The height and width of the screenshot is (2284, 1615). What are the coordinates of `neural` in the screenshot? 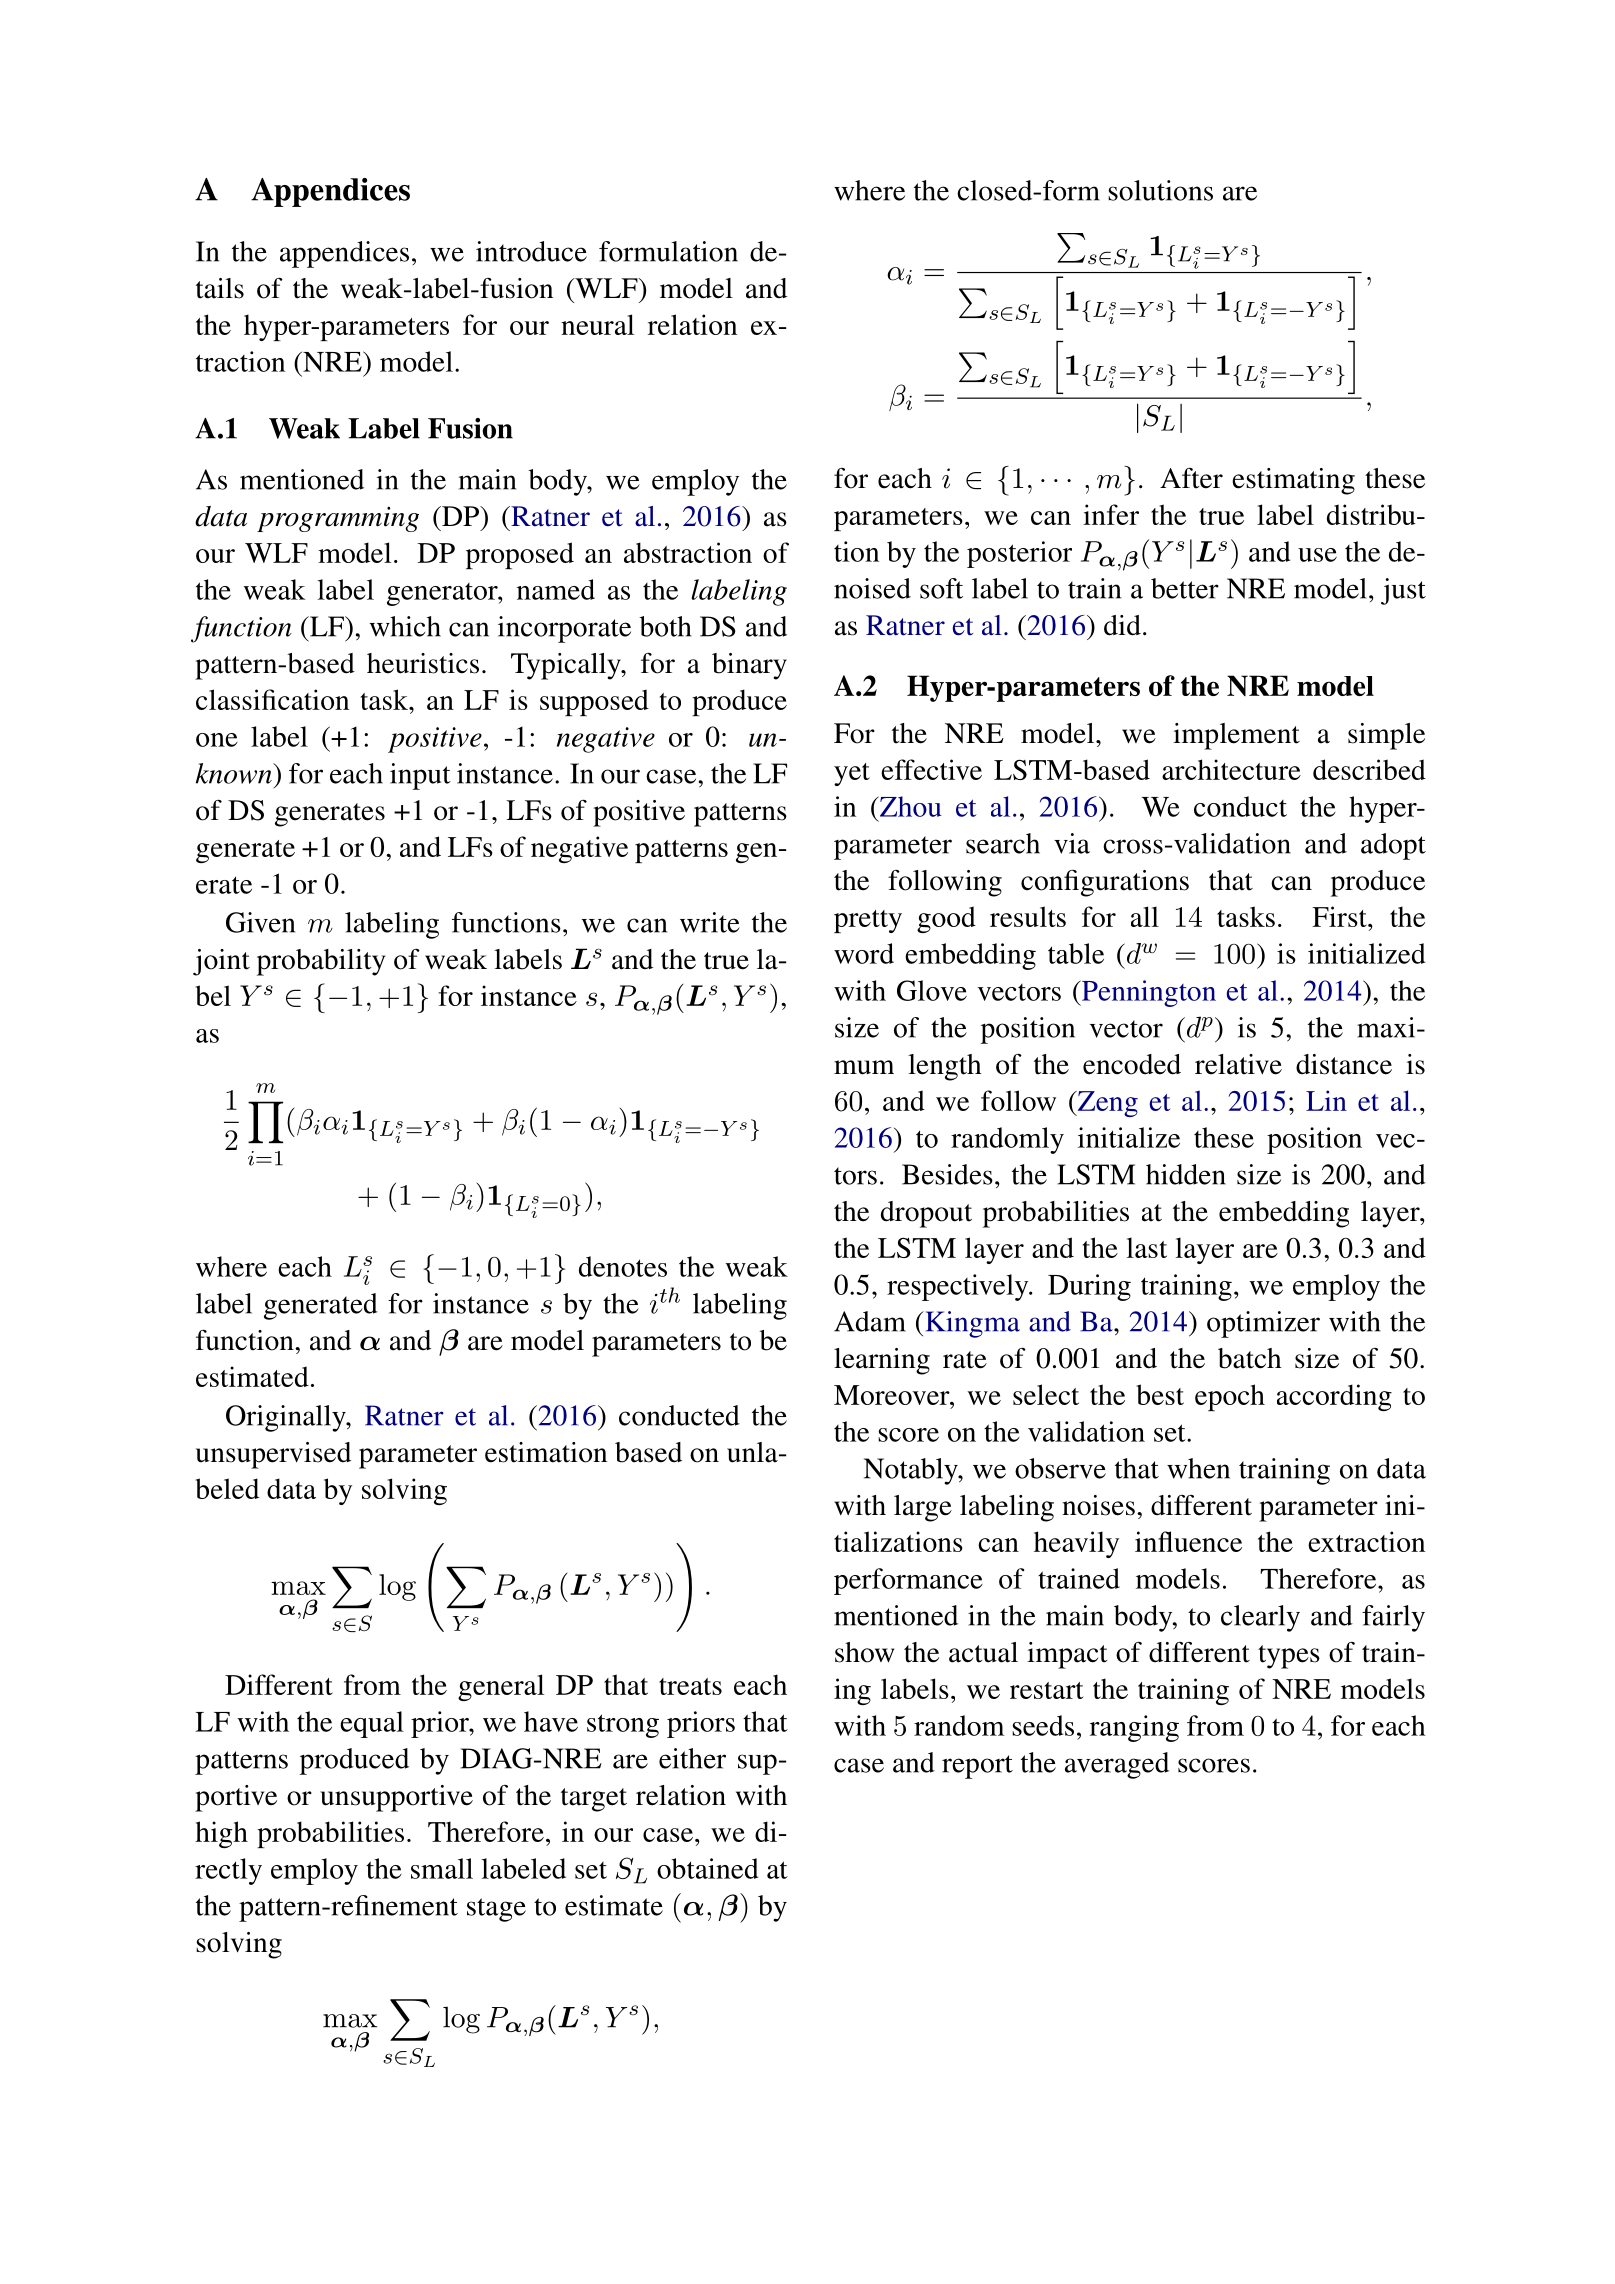 It's located at (597, 324).
